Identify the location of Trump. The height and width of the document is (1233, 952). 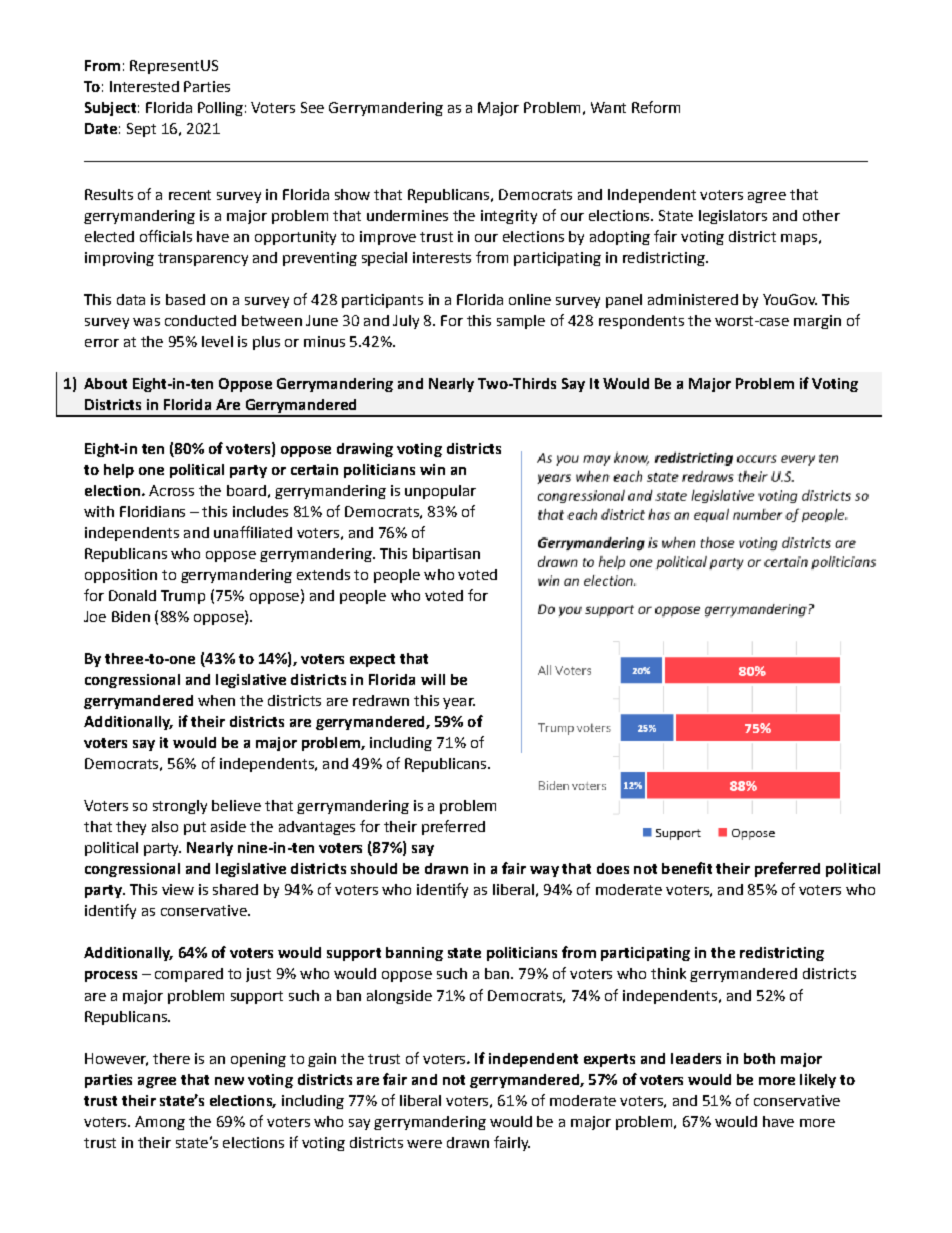
(183, 597).
